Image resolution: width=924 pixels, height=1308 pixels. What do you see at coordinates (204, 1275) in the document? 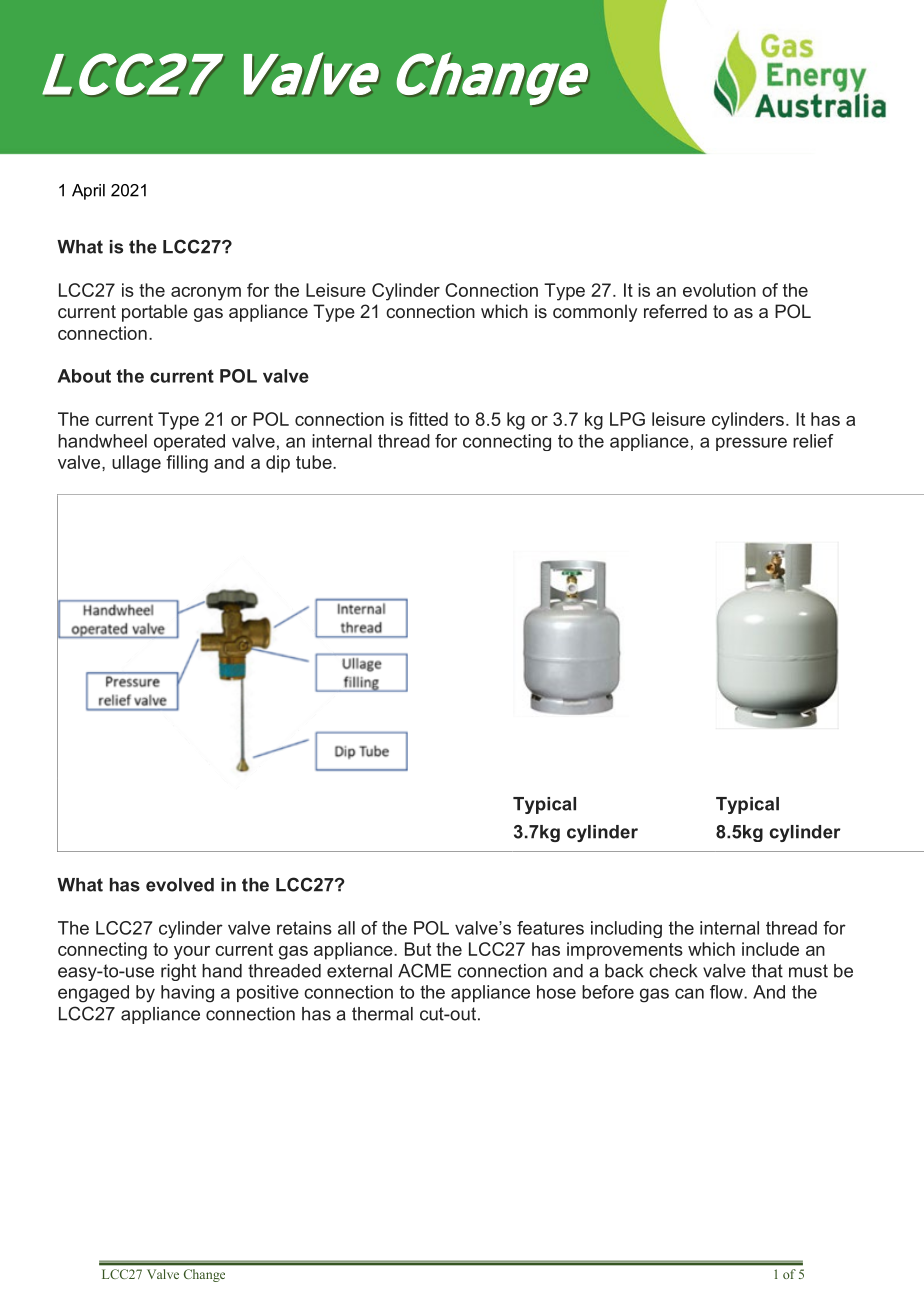
I see `Change` at bounding box center [204, 1275].
